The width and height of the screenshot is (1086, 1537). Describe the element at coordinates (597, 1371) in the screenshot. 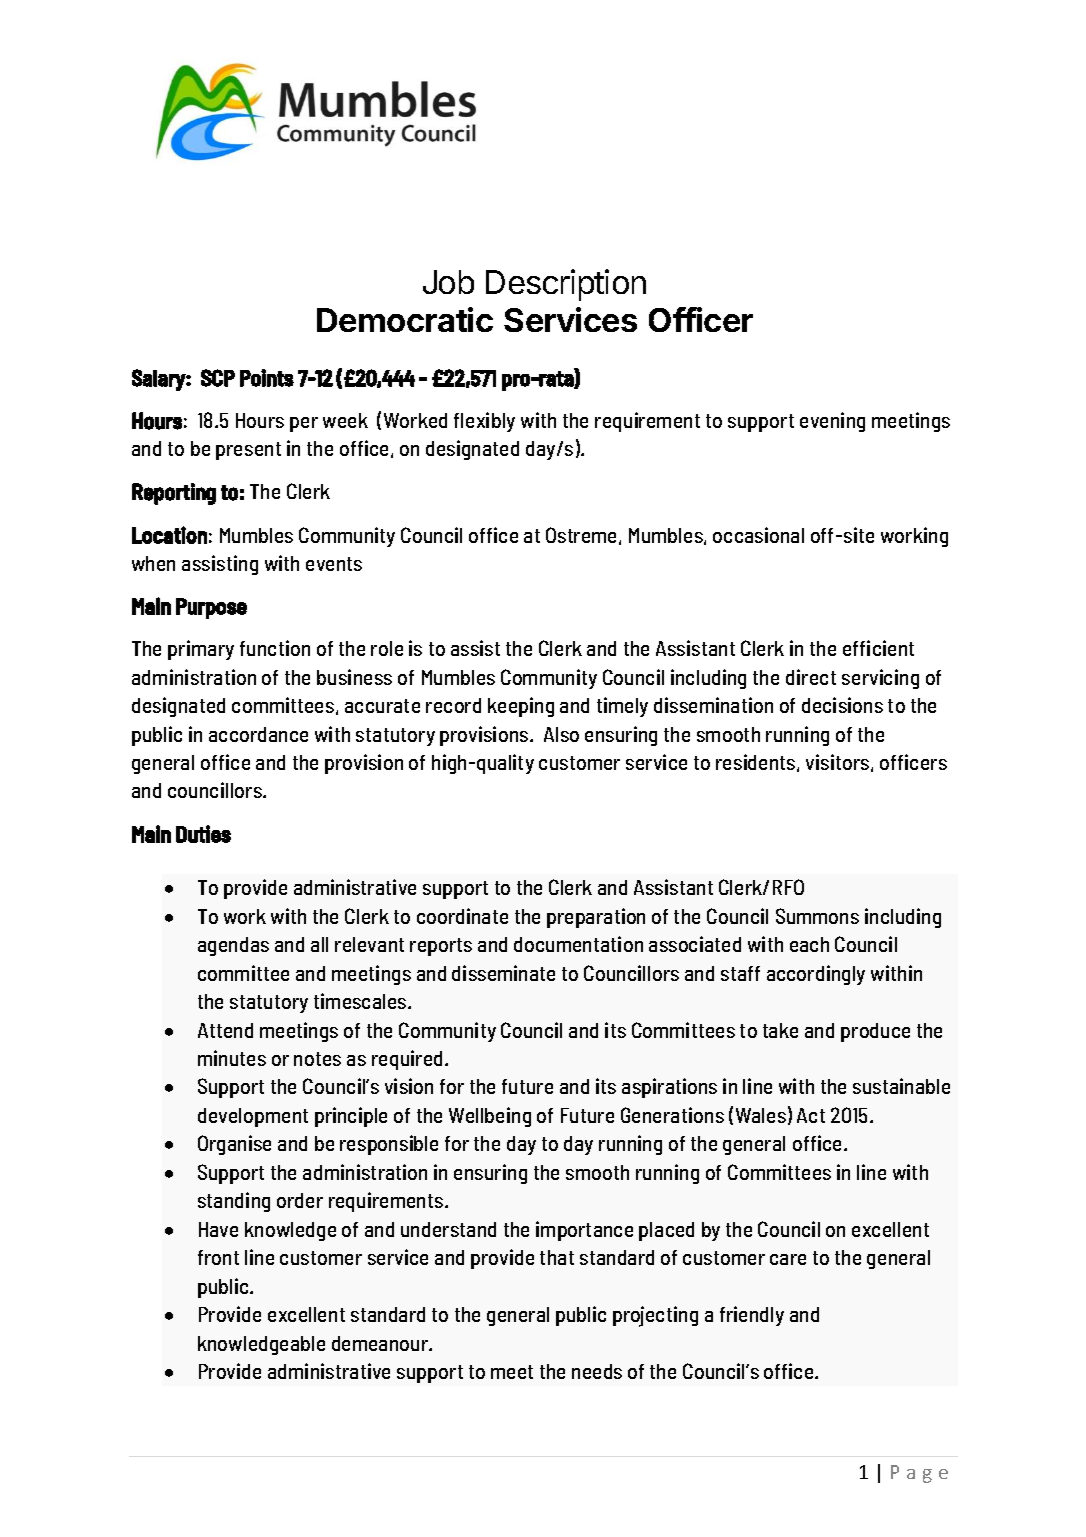

I see `needs` at that location.
